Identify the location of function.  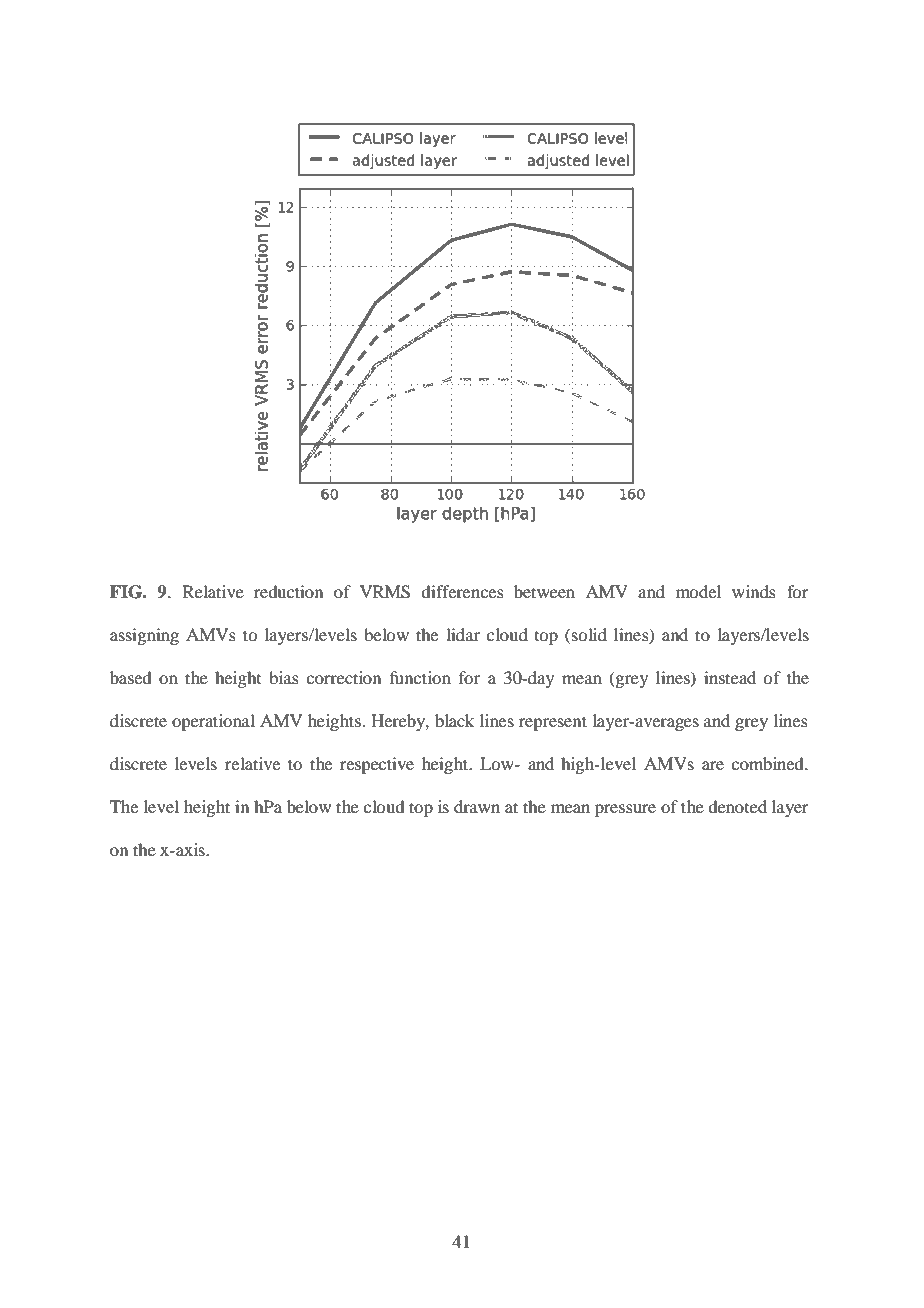
(420, 677).
